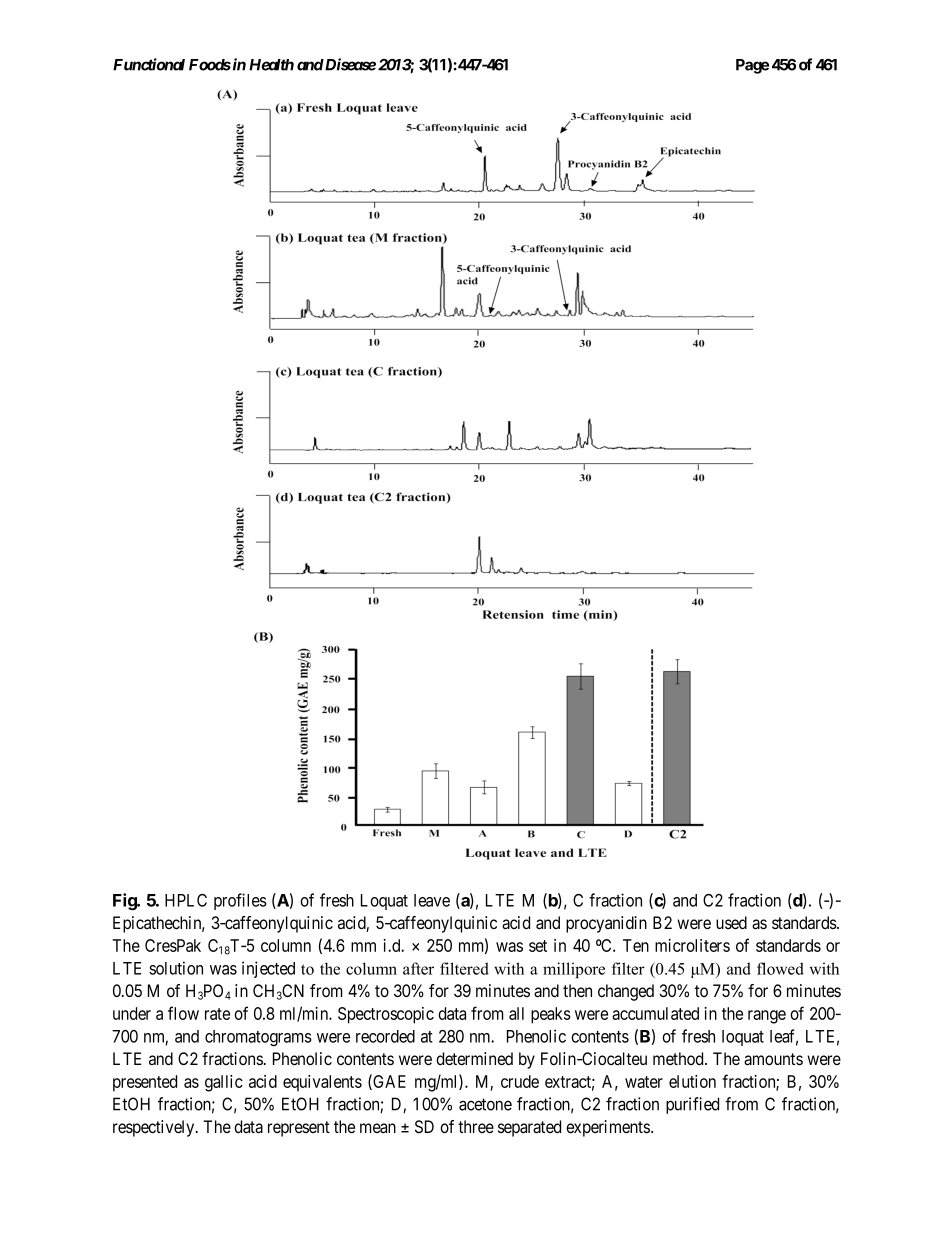 Image resolution: width=952 pixels, height=1233 pixels. What do you see at coordinates (271, 65) in the document?
I see `Health` at bounding box center [271, 65].
